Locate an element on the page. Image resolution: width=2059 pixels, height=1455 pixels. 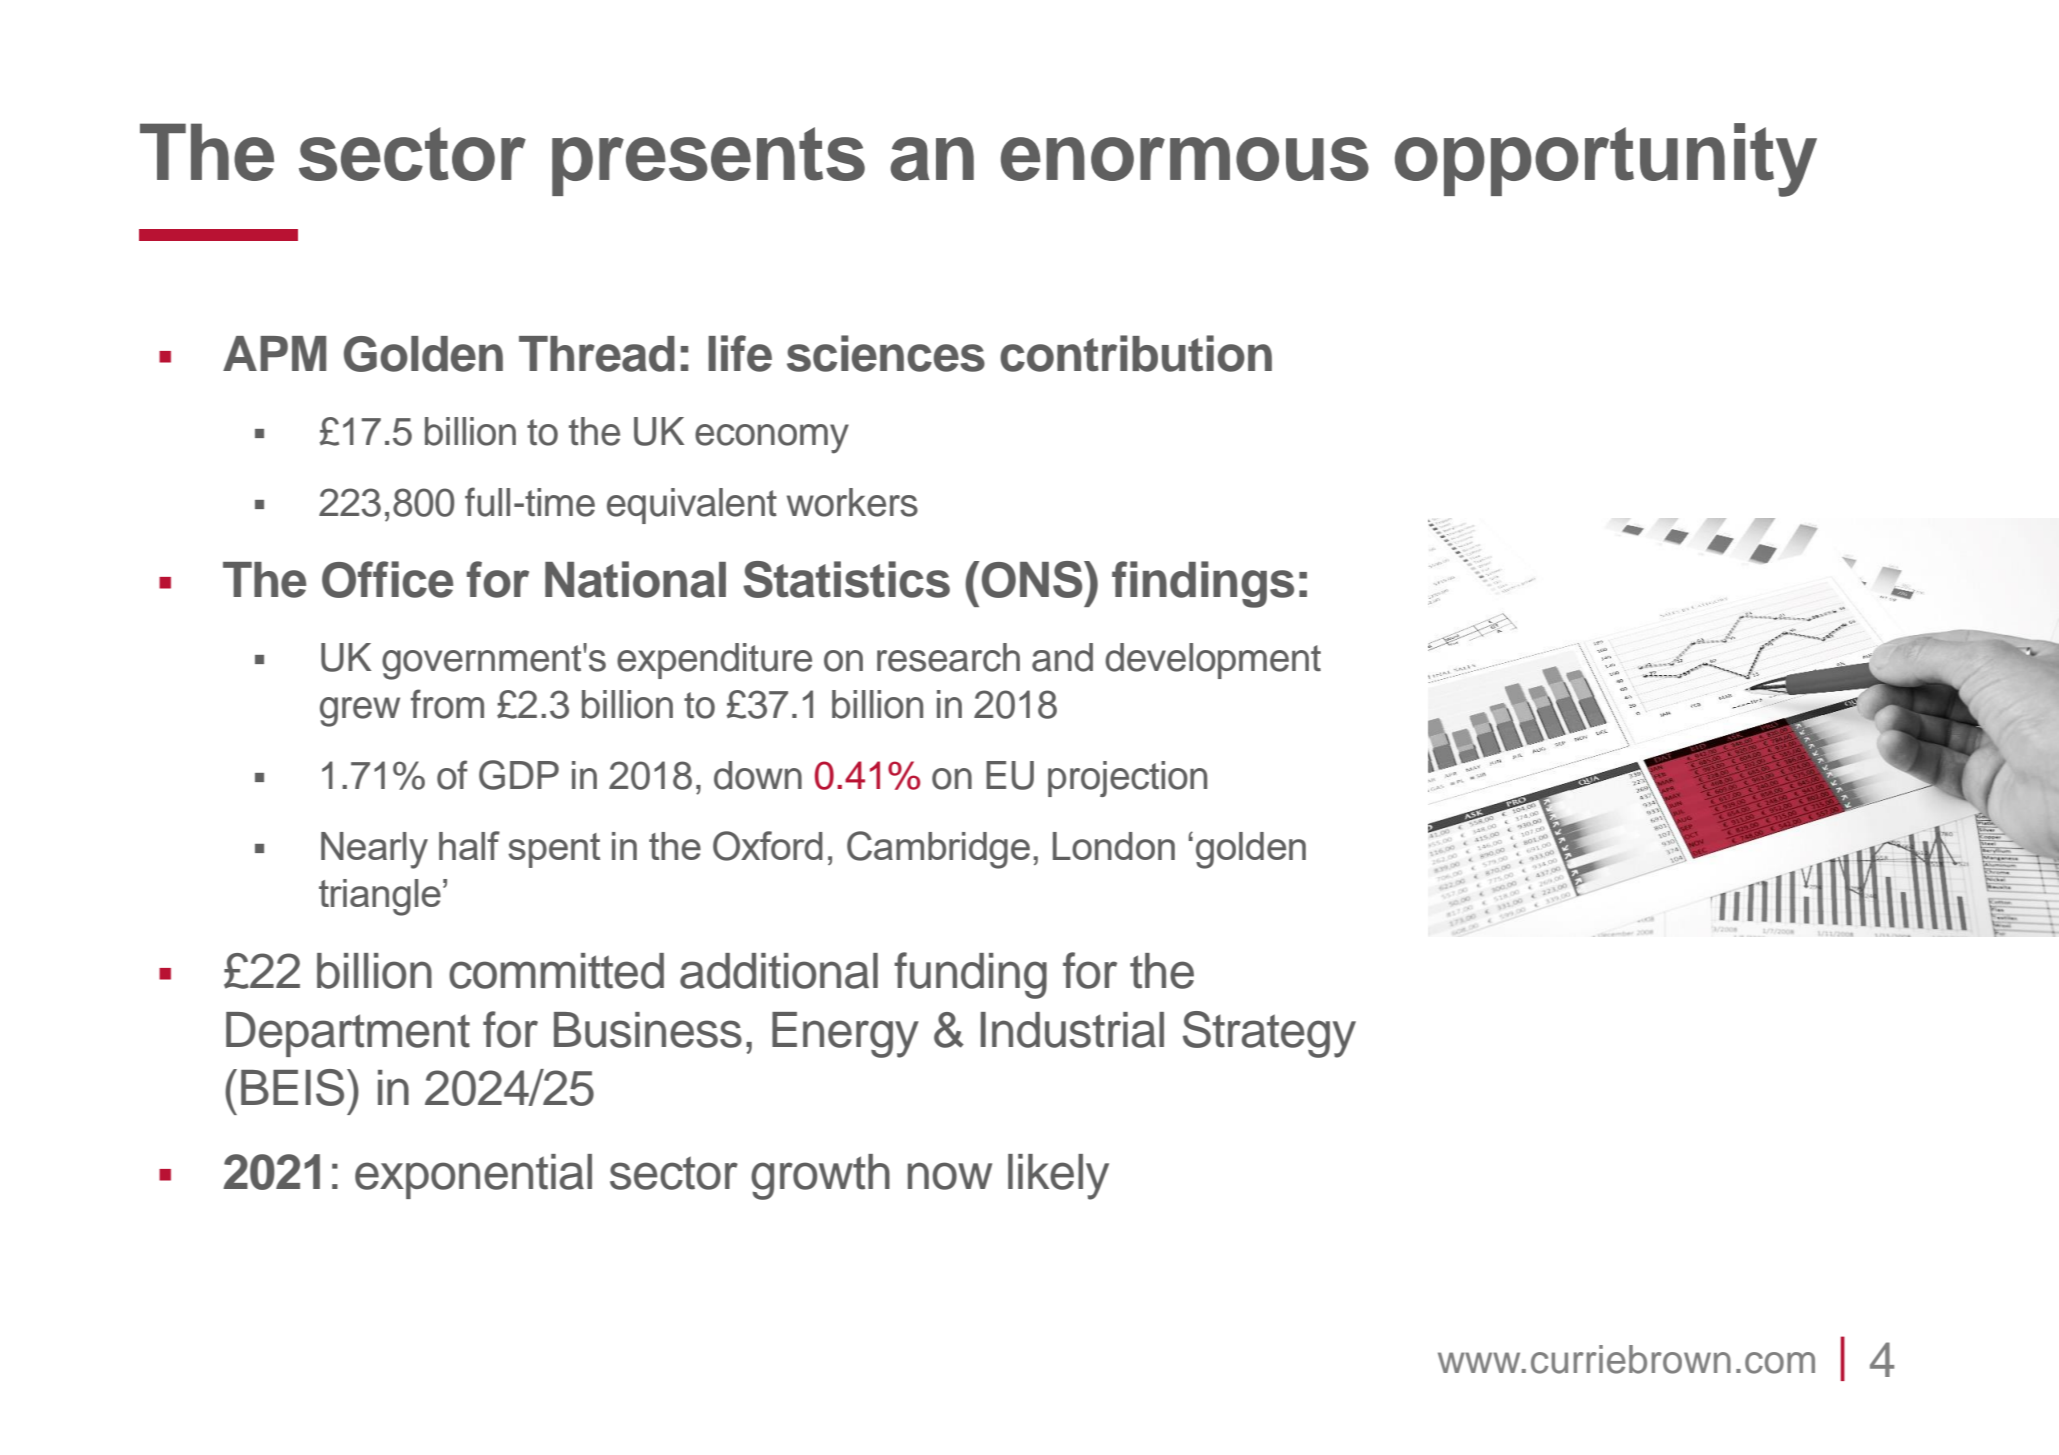
enormous is located at coordinates (1185, 159).
